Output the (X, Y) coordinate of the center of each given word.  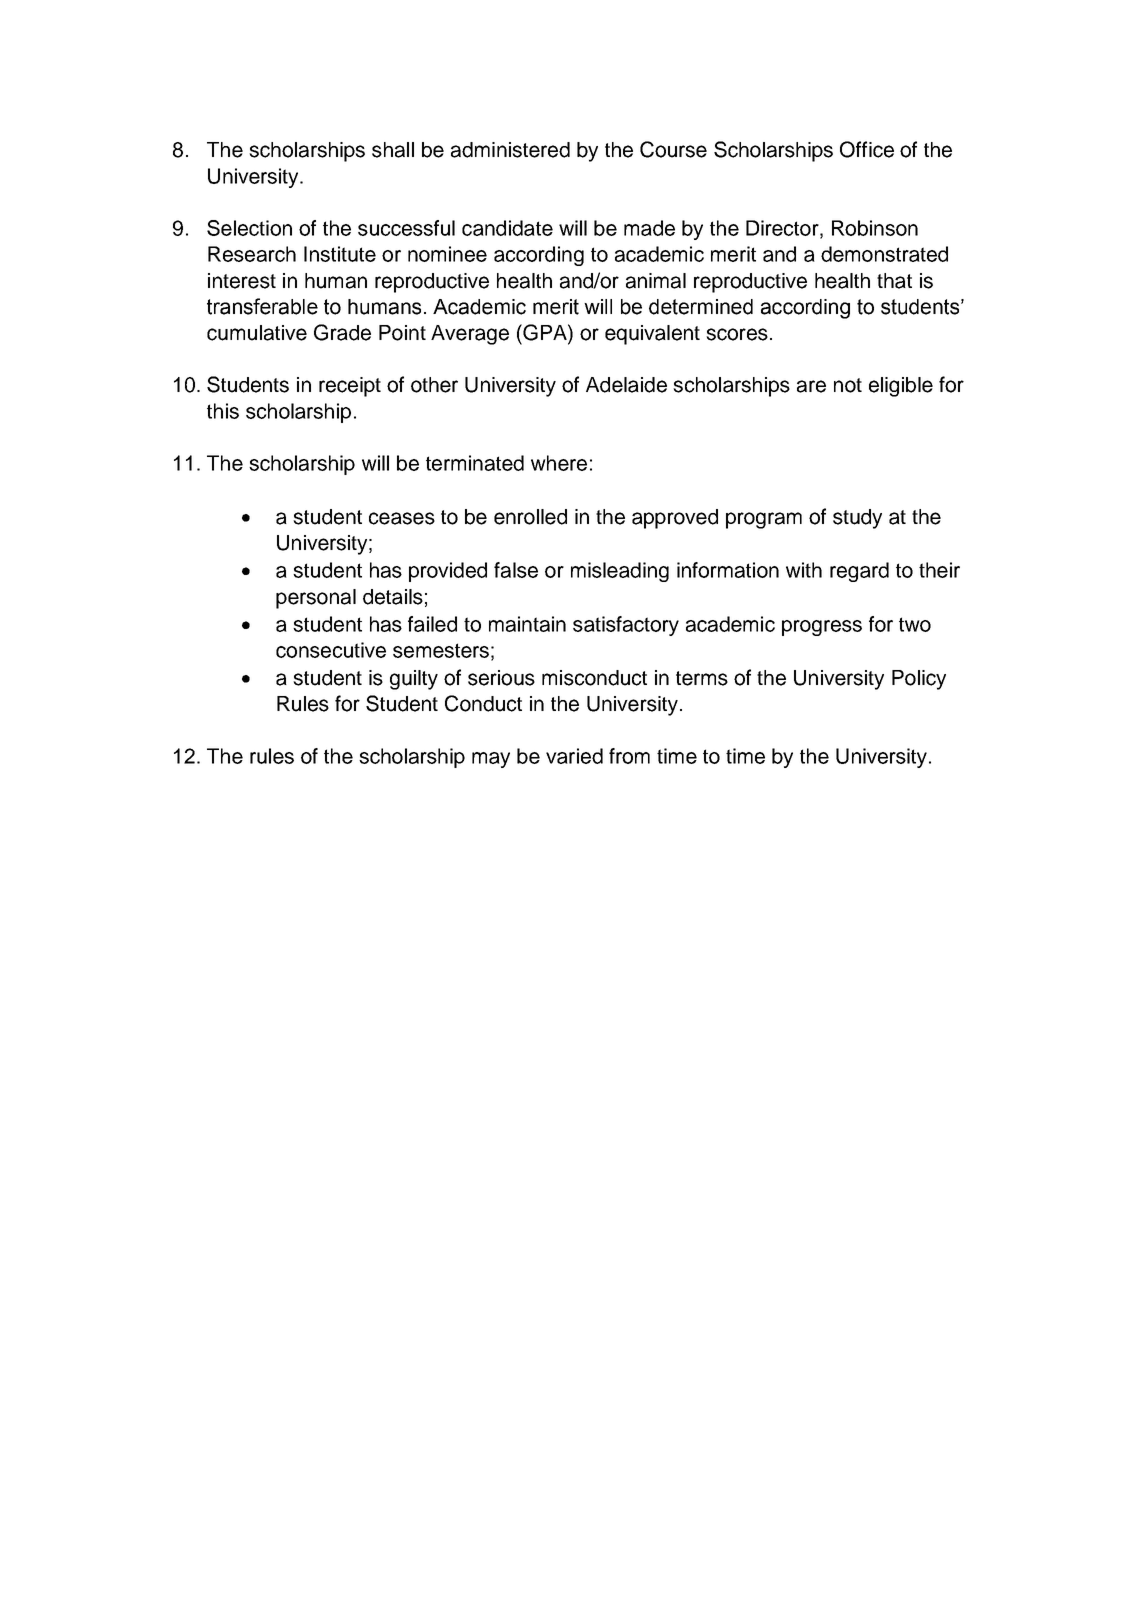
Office (867, 149)
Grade (342, 332)
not (848, 385)
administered (510, 150)
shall (393, 150)
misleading (620, 572)
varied (574, 756)
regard (859, 572)
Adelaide (626, 385)
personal (316, 599)
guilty (414, 680)
